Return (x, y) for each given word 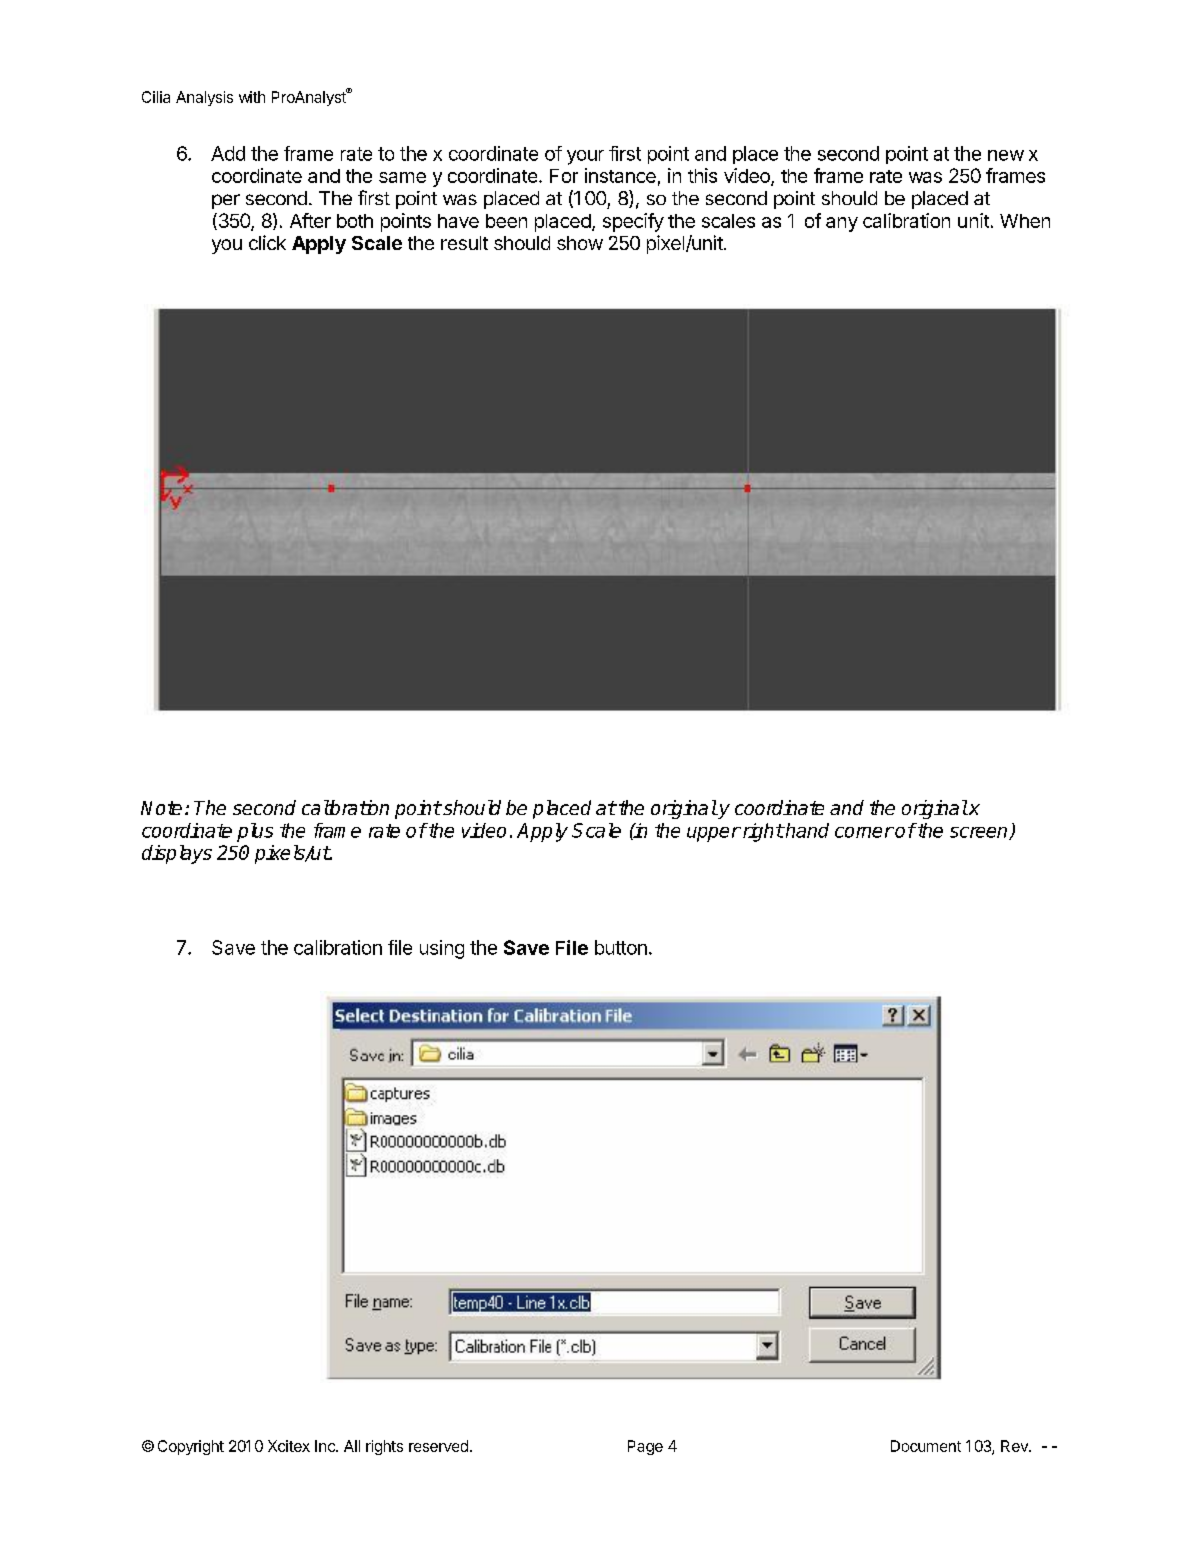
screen (980, 833)
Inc (326, 1446)
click (267, 242)
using (442, 949)
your (585, 157)
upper (714, 834)
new (1006, 155)
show (580, 243)
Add (228, 153)
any (842, 224)
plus (255, 832)
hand (806, 830)
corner (864, 832)
